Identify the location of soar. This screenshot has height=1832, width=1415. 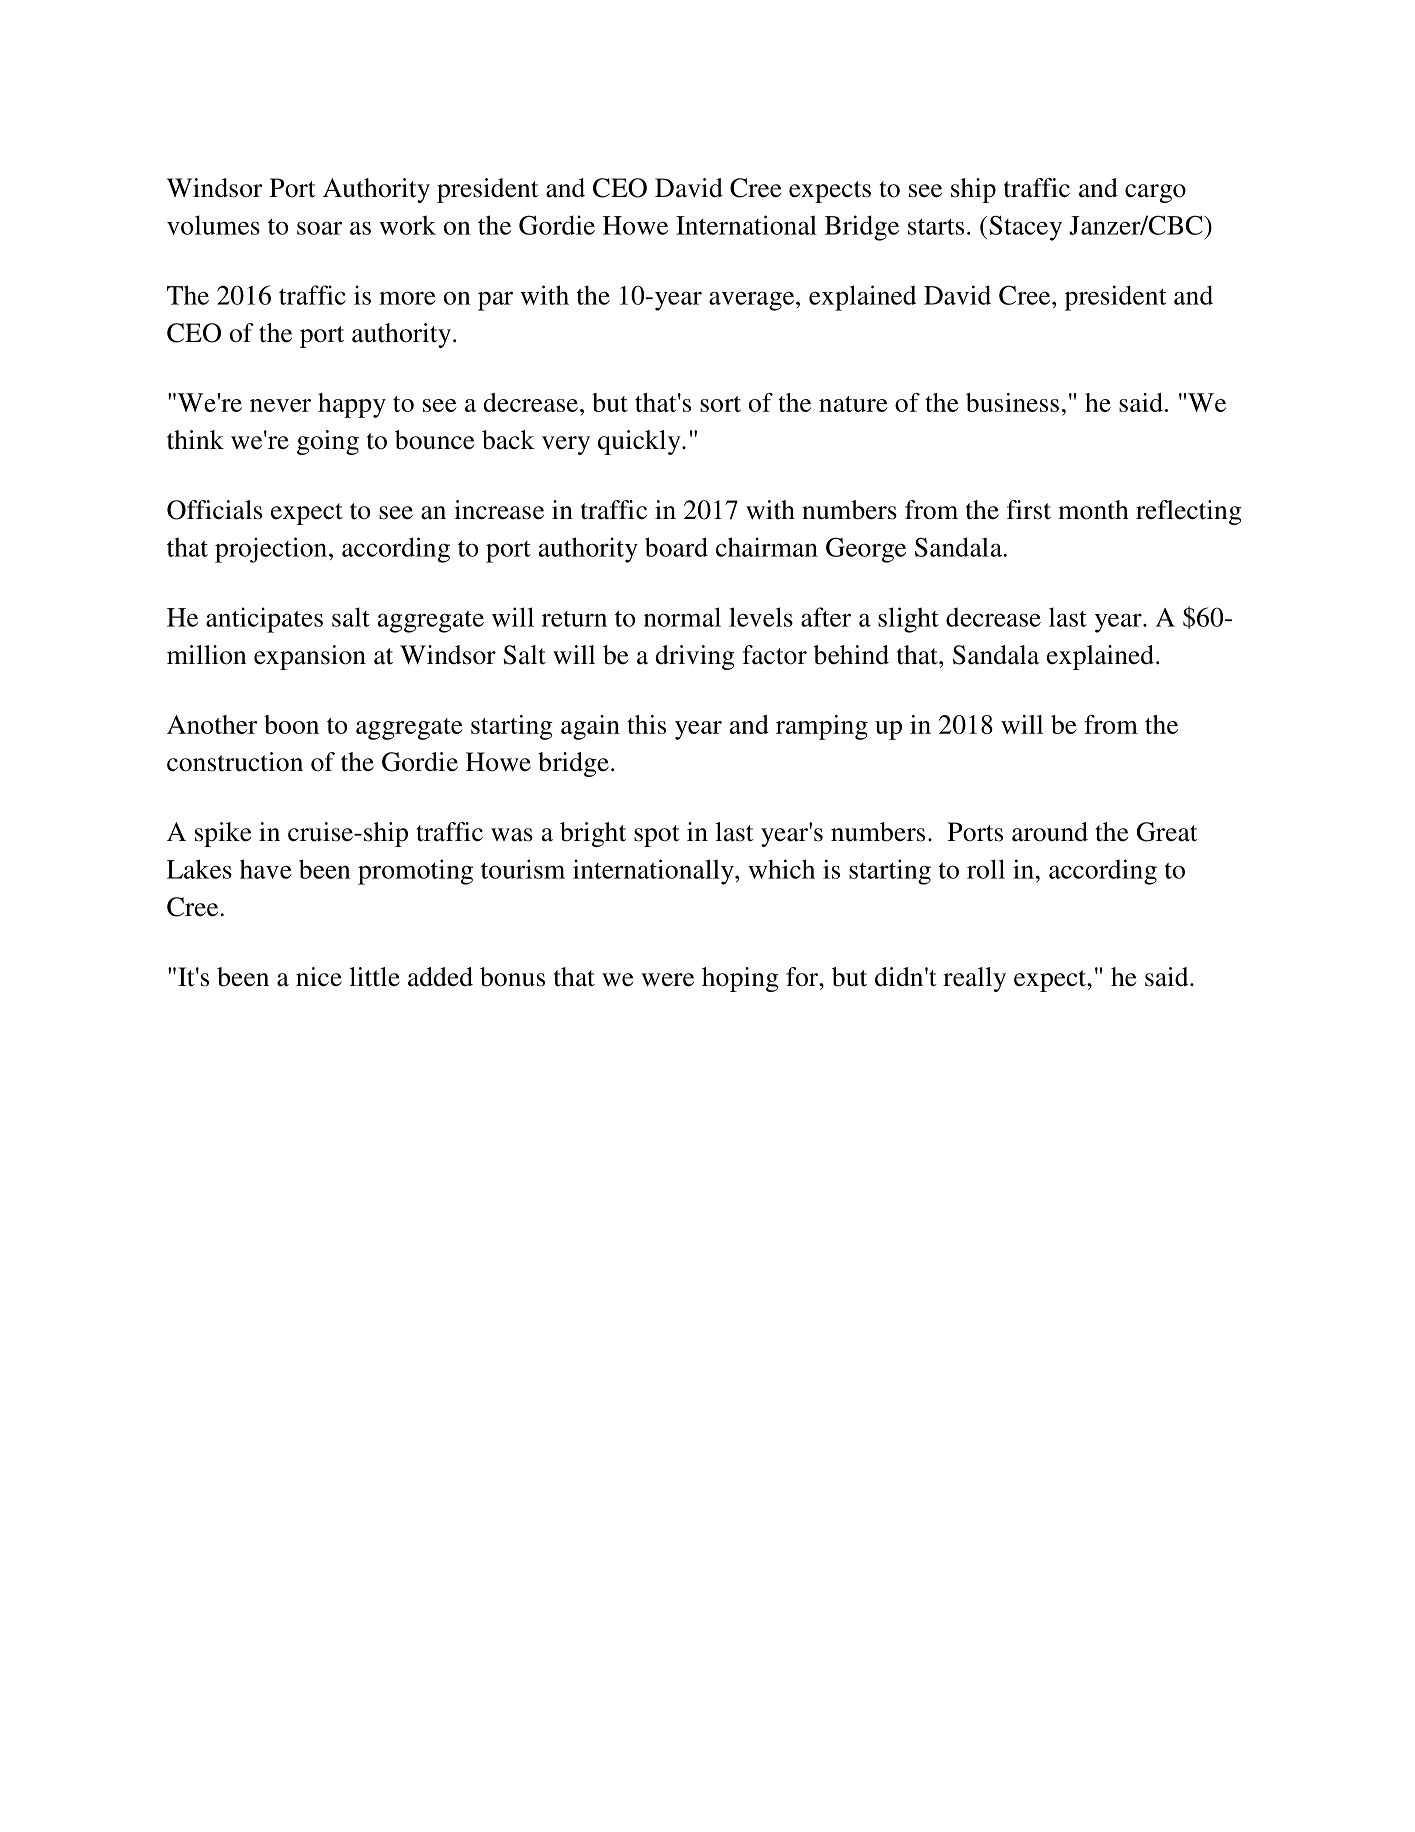
(319, 228).
